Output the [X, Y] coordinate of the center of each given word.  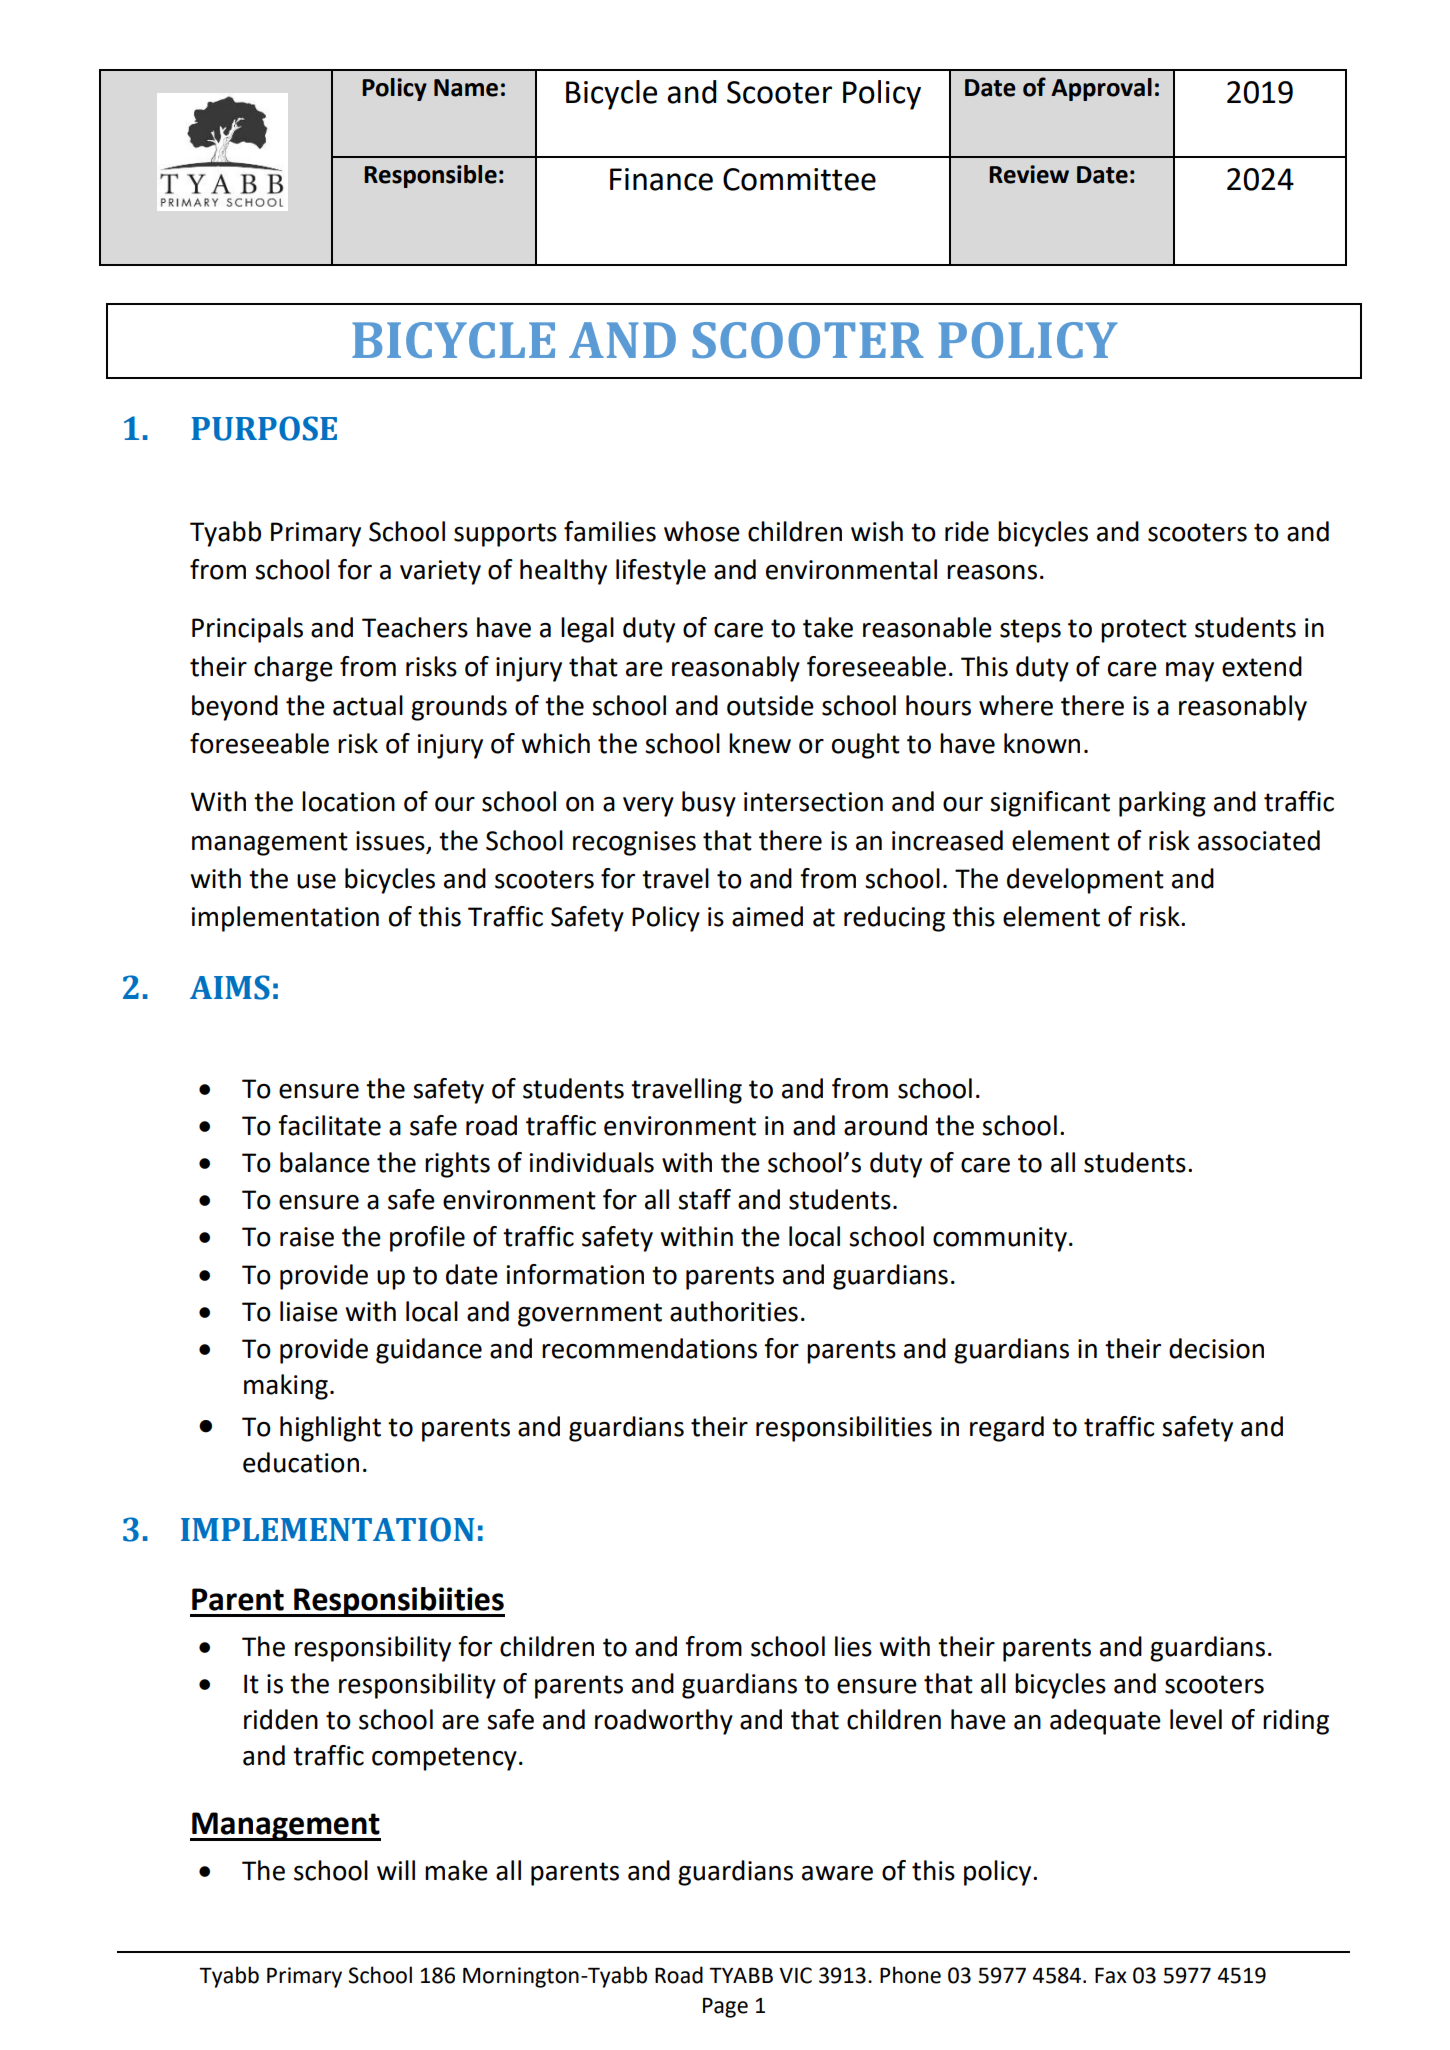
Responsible [430, 176]
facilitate [329, 1125]
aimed [767, 916]
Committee [799, 179]
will [396, 1870]
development [1085, 881]
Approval [1101, 89]
